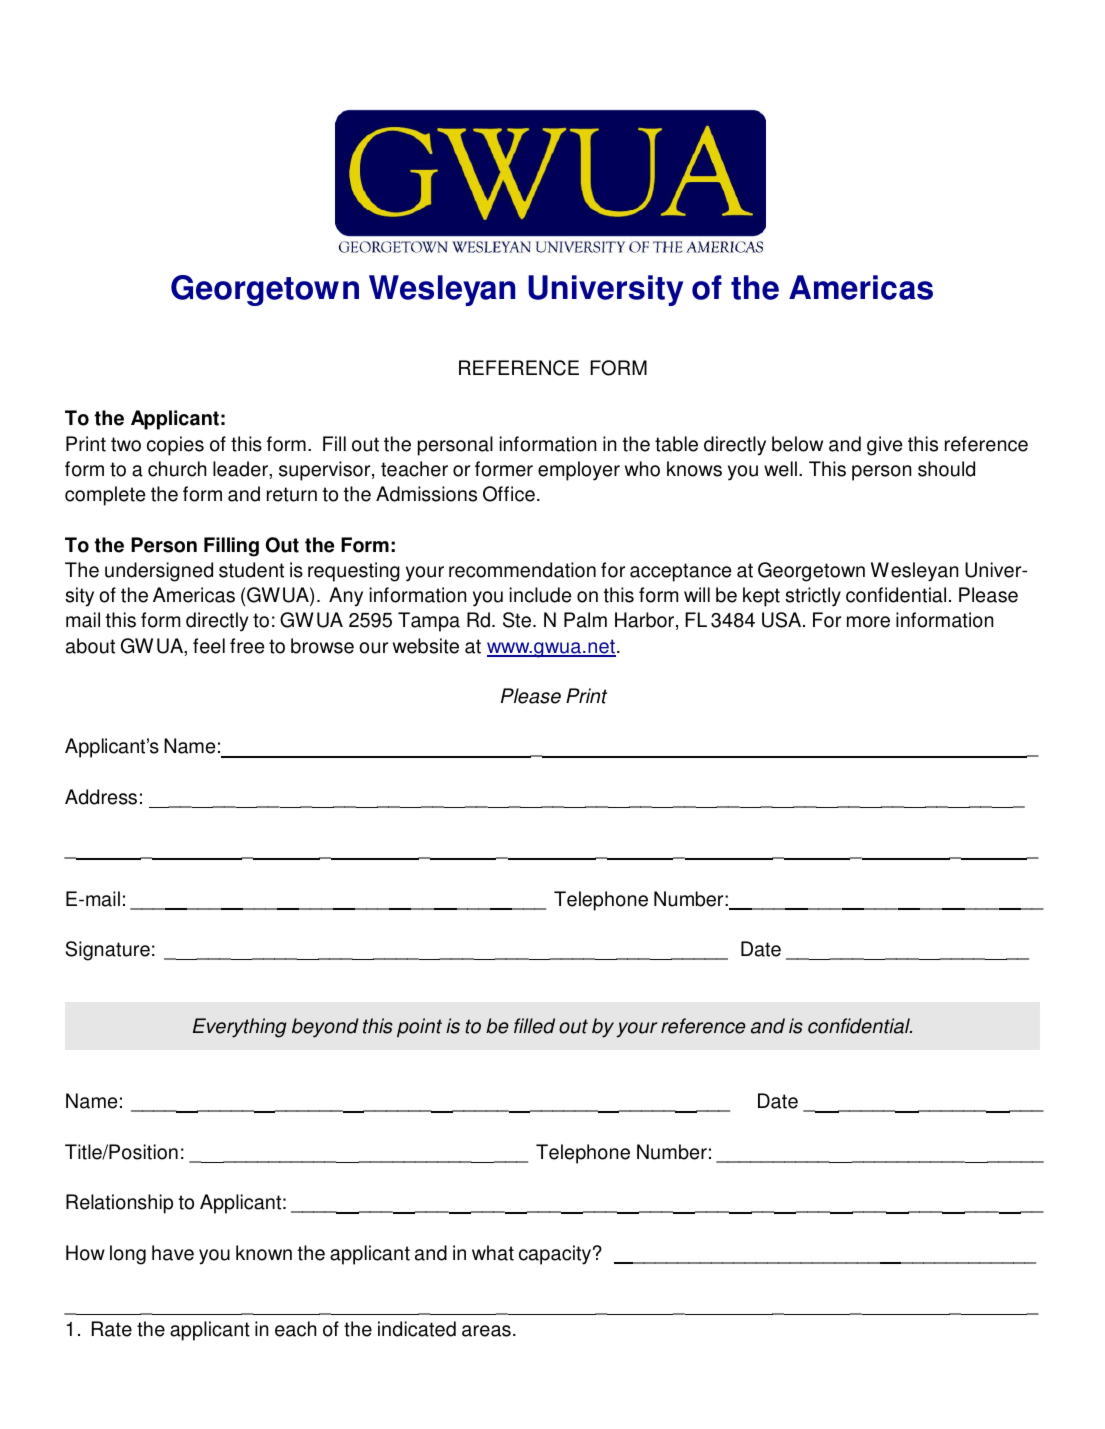 This page has height=1429, width=1105. What do you see at coordinates (509, 494) in the page?
I see `Office` at bounding box center [509, 494].
